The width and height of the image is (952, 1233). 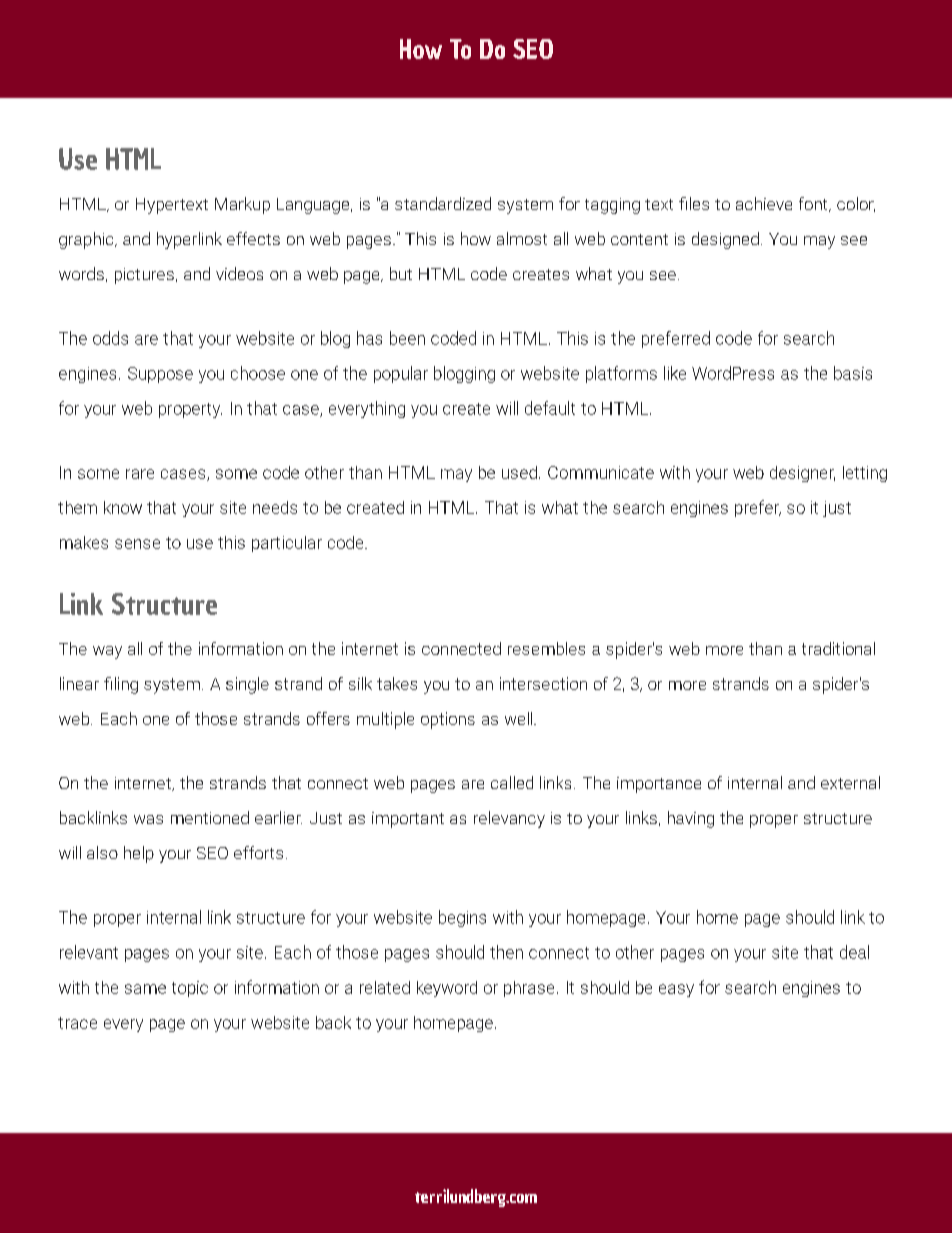 What do you see at coordinates (764, 203) in the image?
I see `achieve` at bounding box center [764, 203].
